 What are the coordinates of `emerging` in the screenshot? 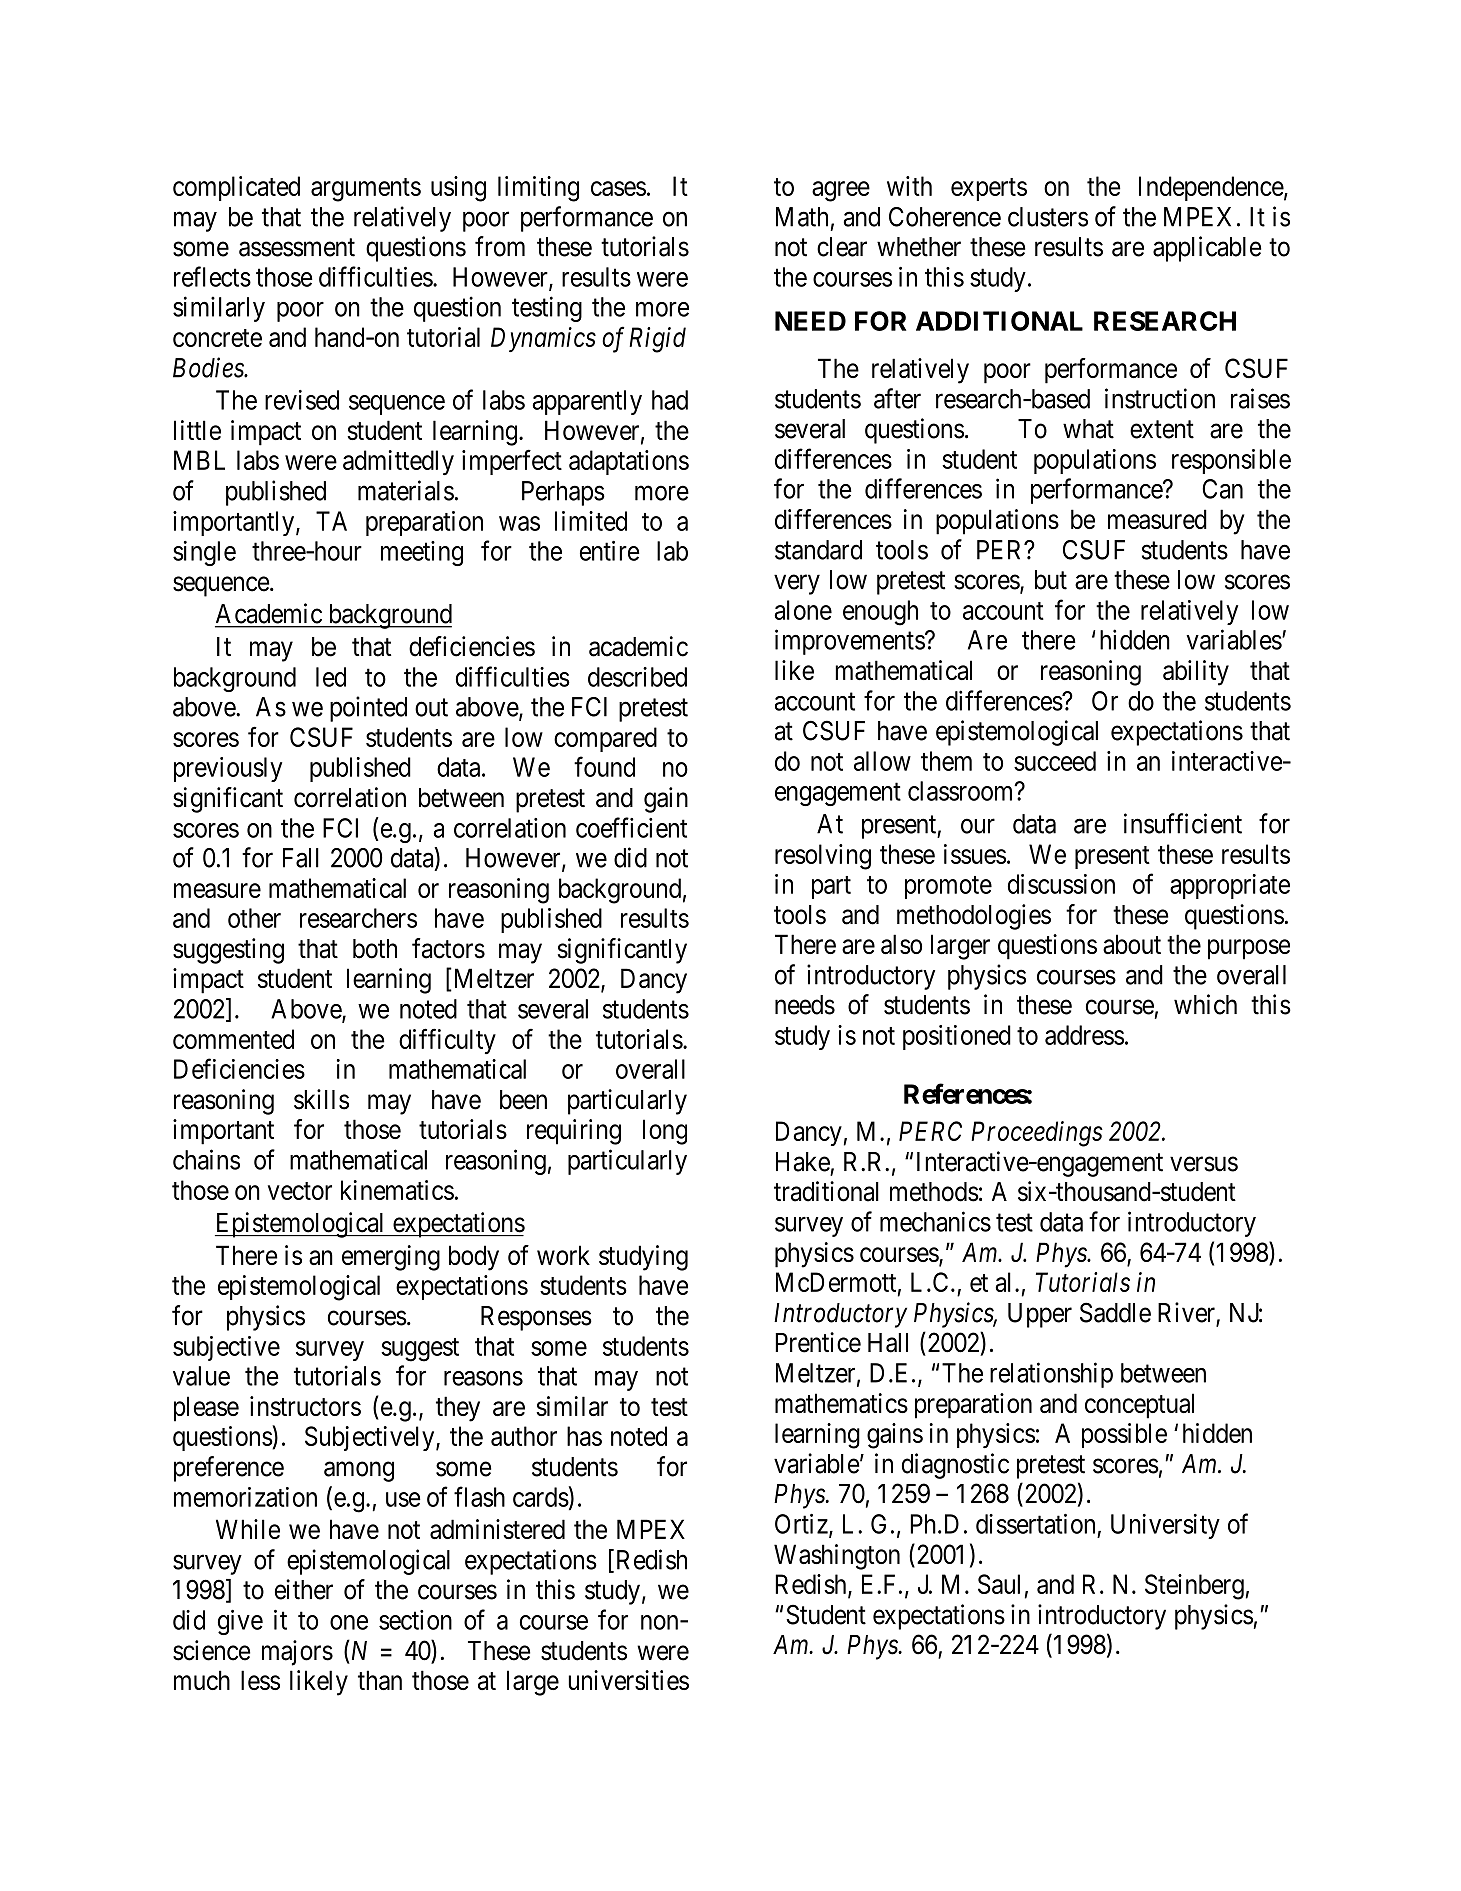 It's located at (391, 1258).
